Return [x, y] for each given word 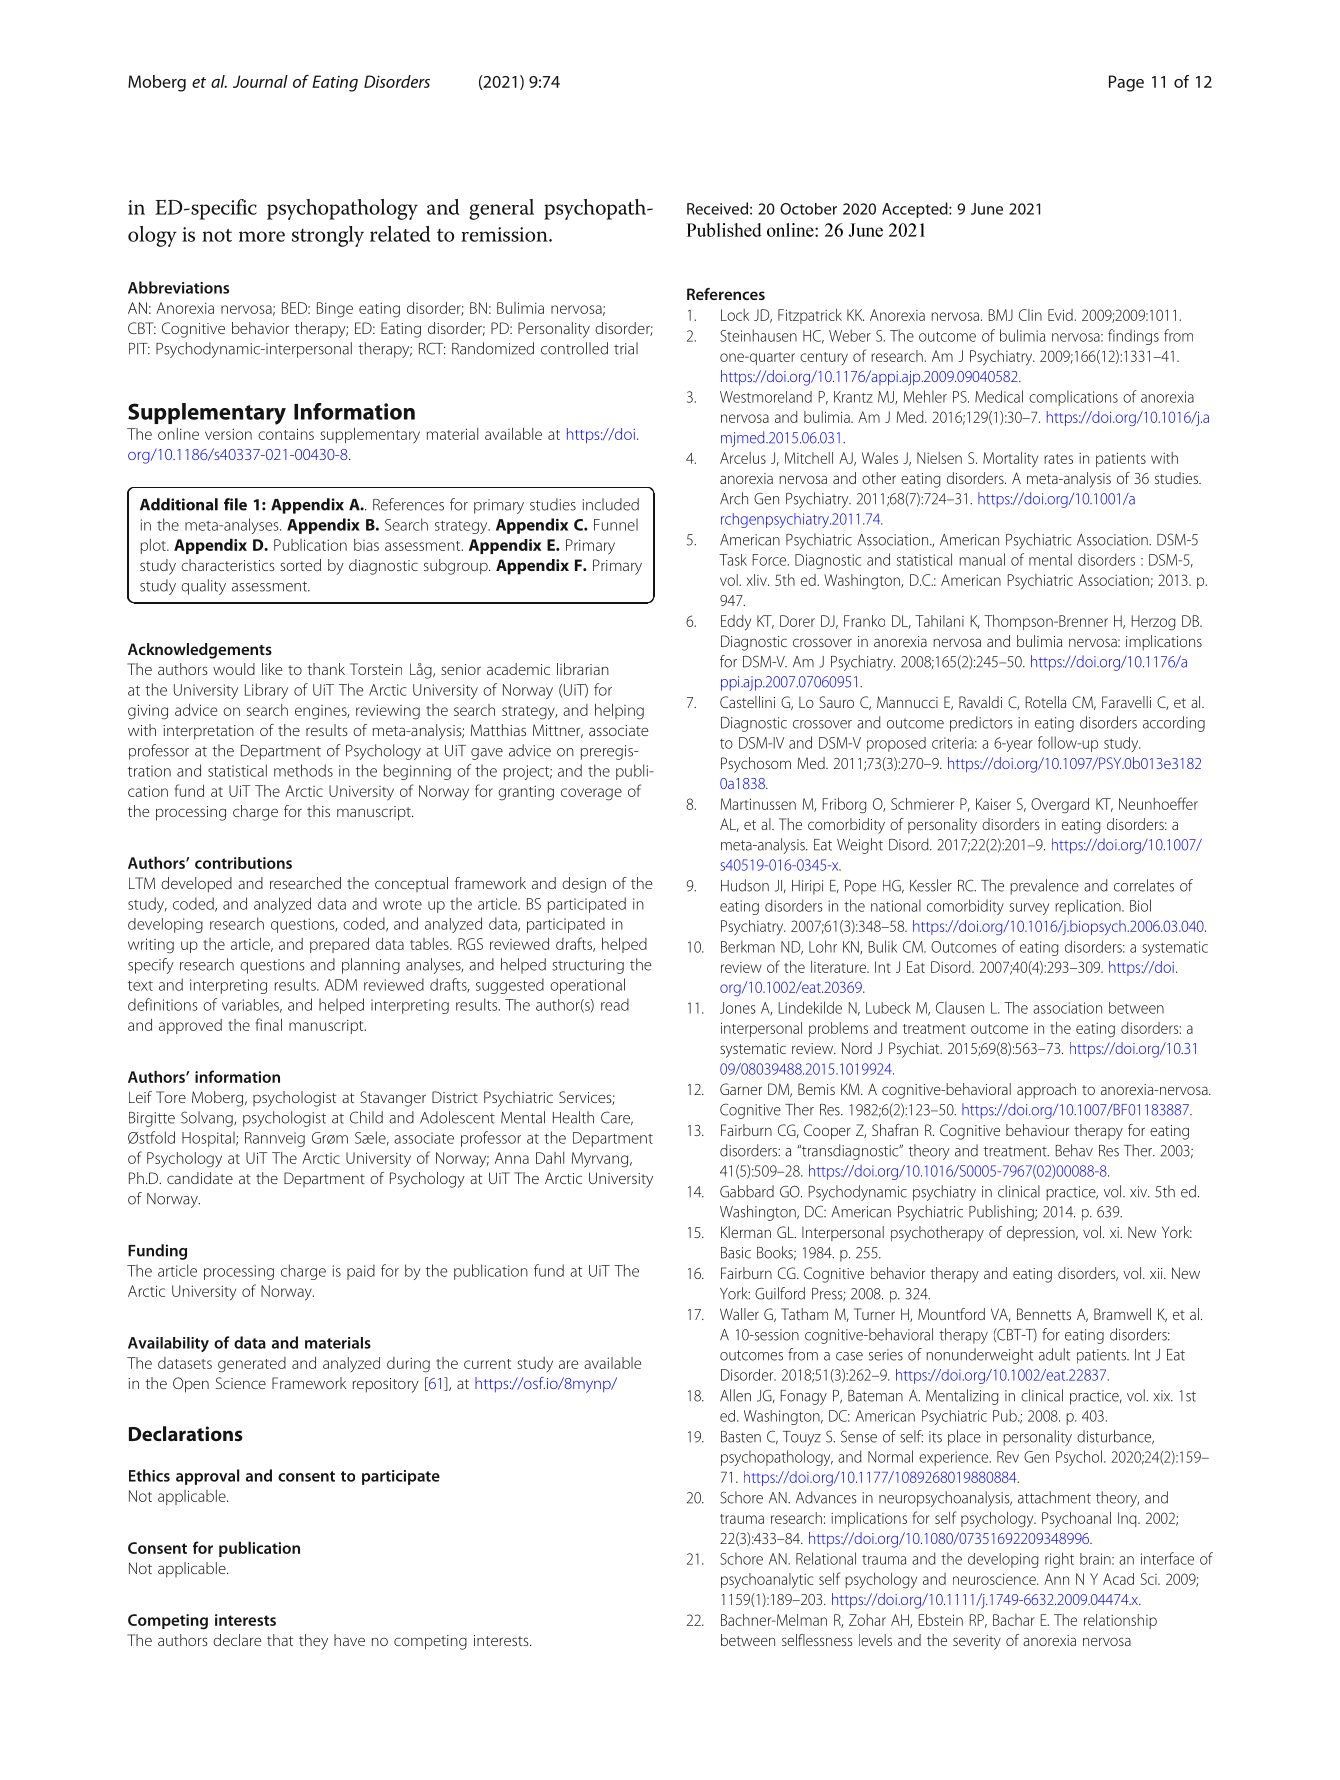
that [280, 1640]
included [610, 504]
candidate [200, 1178]
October [808, 209]
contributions [243, 863]
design [584, 885]
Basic [736, 1253]
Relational [826, 1558]
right [1059, 1560]
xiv [1140, 1192]
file [235, 504]
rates [1058, 459]
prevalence [1044, 887]
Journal [260, 81]
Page [1126, 83]
